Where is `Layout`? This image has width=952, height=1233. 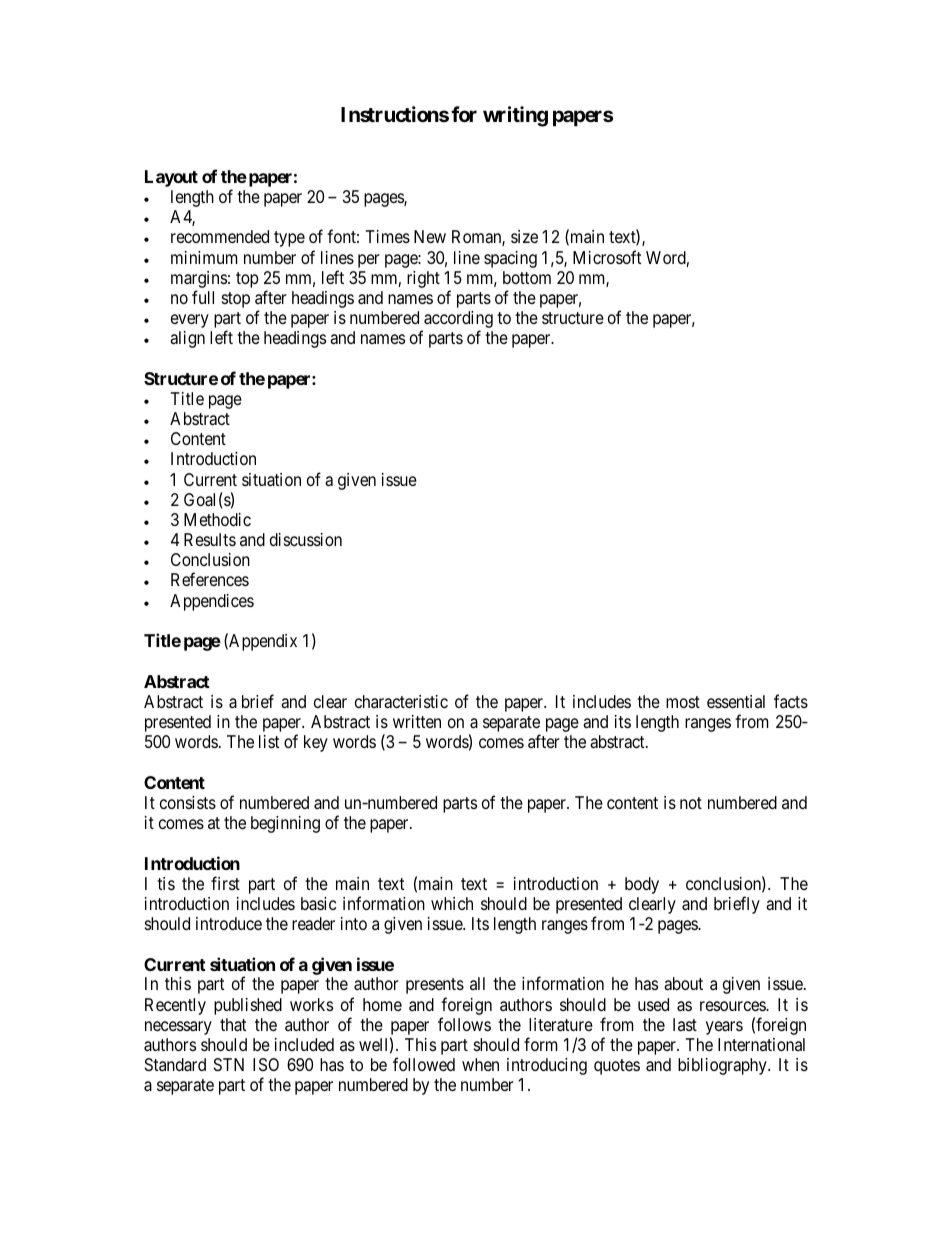 Layout is located at coordinates (171, 178).
